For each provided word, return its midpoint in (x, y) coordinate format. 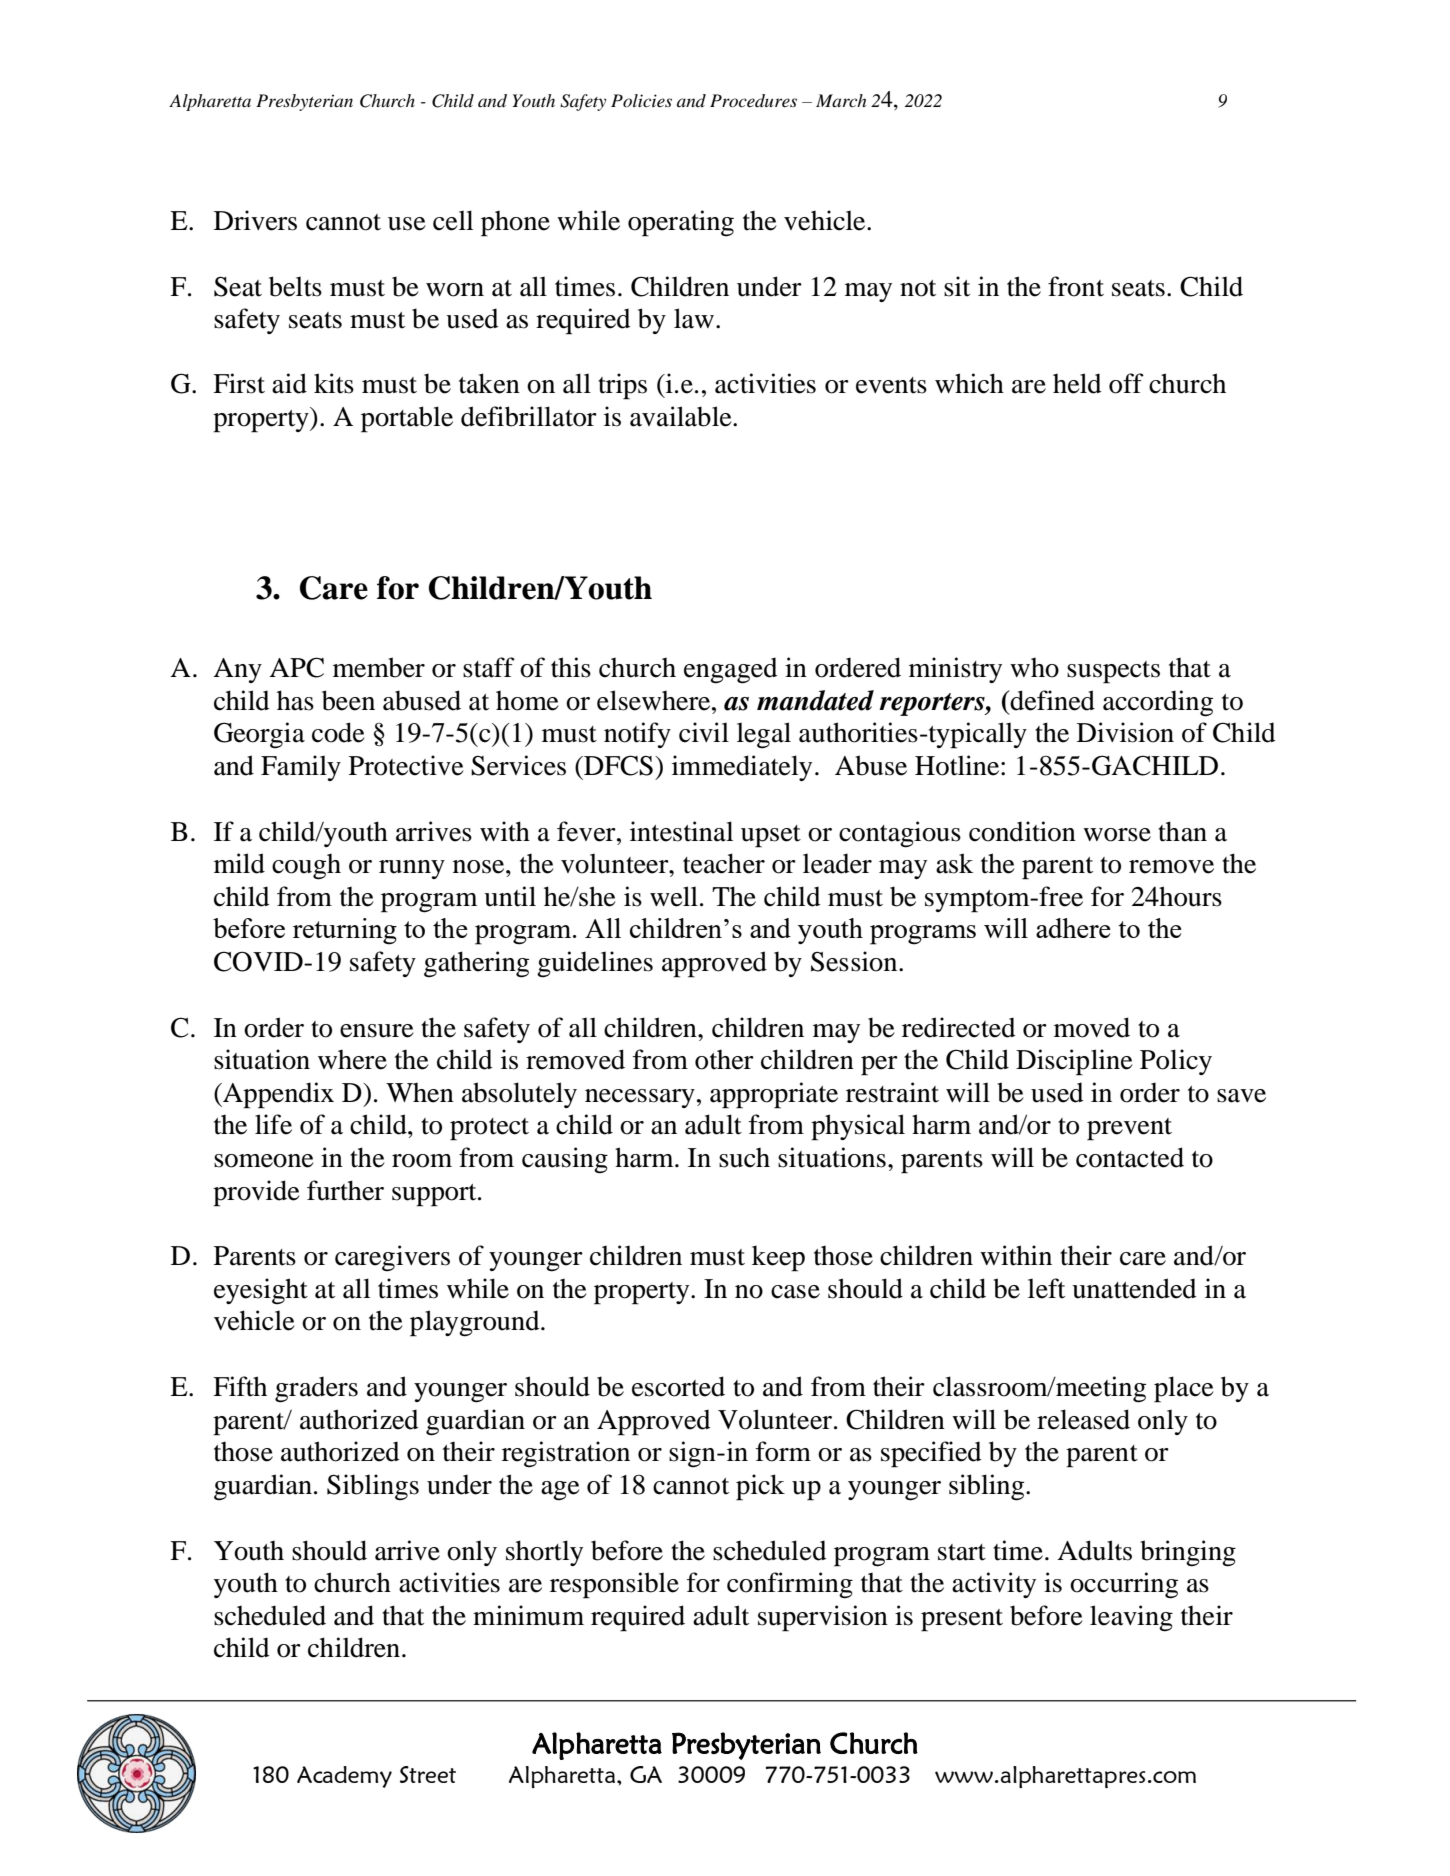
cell (453, 220)
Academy (344, 1777)
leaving (1131, 1618)
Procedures (753, 101)
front (1076, 286)
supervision (823, 1618)
